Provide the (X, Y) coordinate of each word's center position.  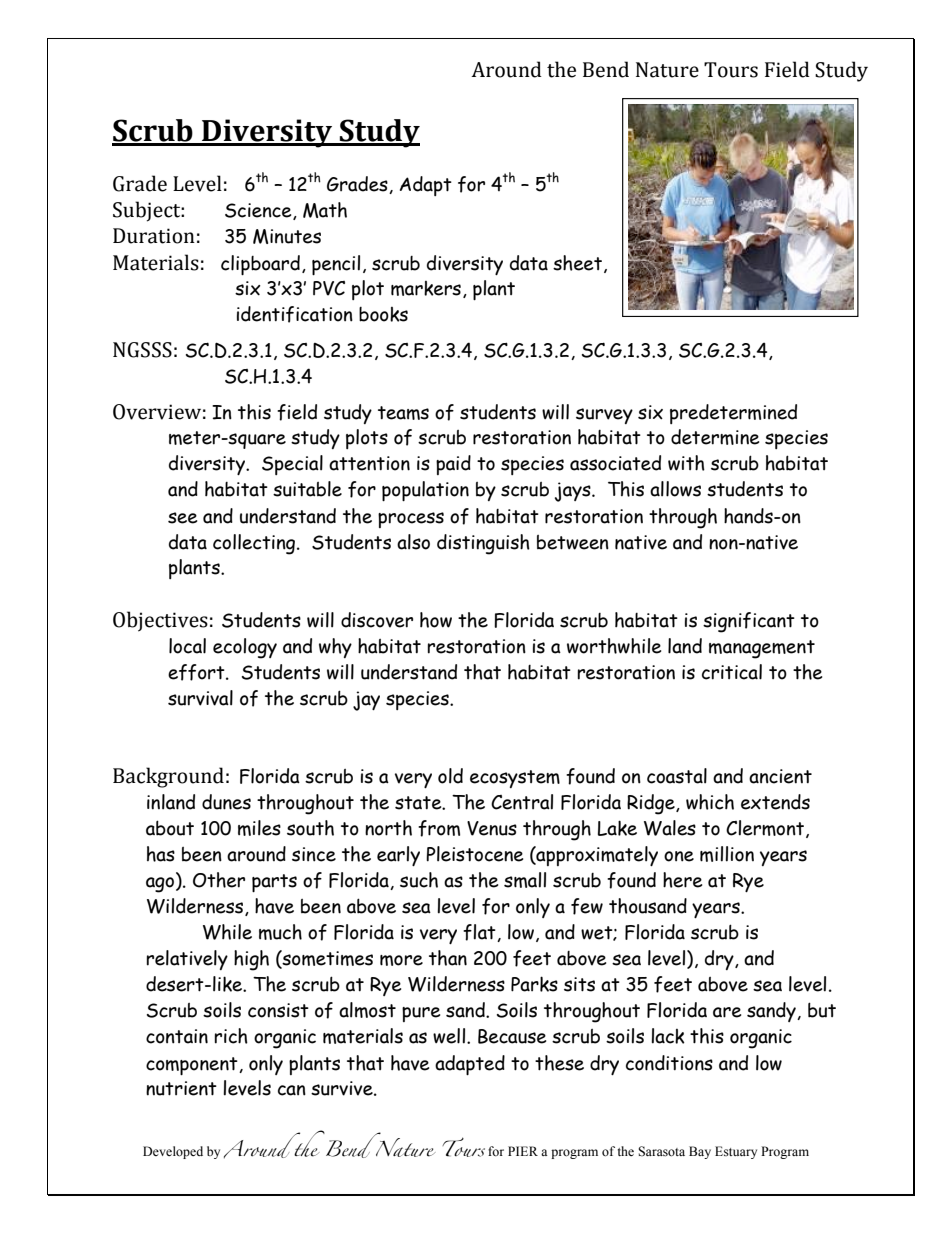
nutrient (181, 1088)
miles (259, 828)
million (727, 854)
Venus (492, 828)
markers (426, 288)
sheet (579, 264)
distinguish (483, 544)
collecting (255, 544)
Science (259, 211)
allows (675, 489)
